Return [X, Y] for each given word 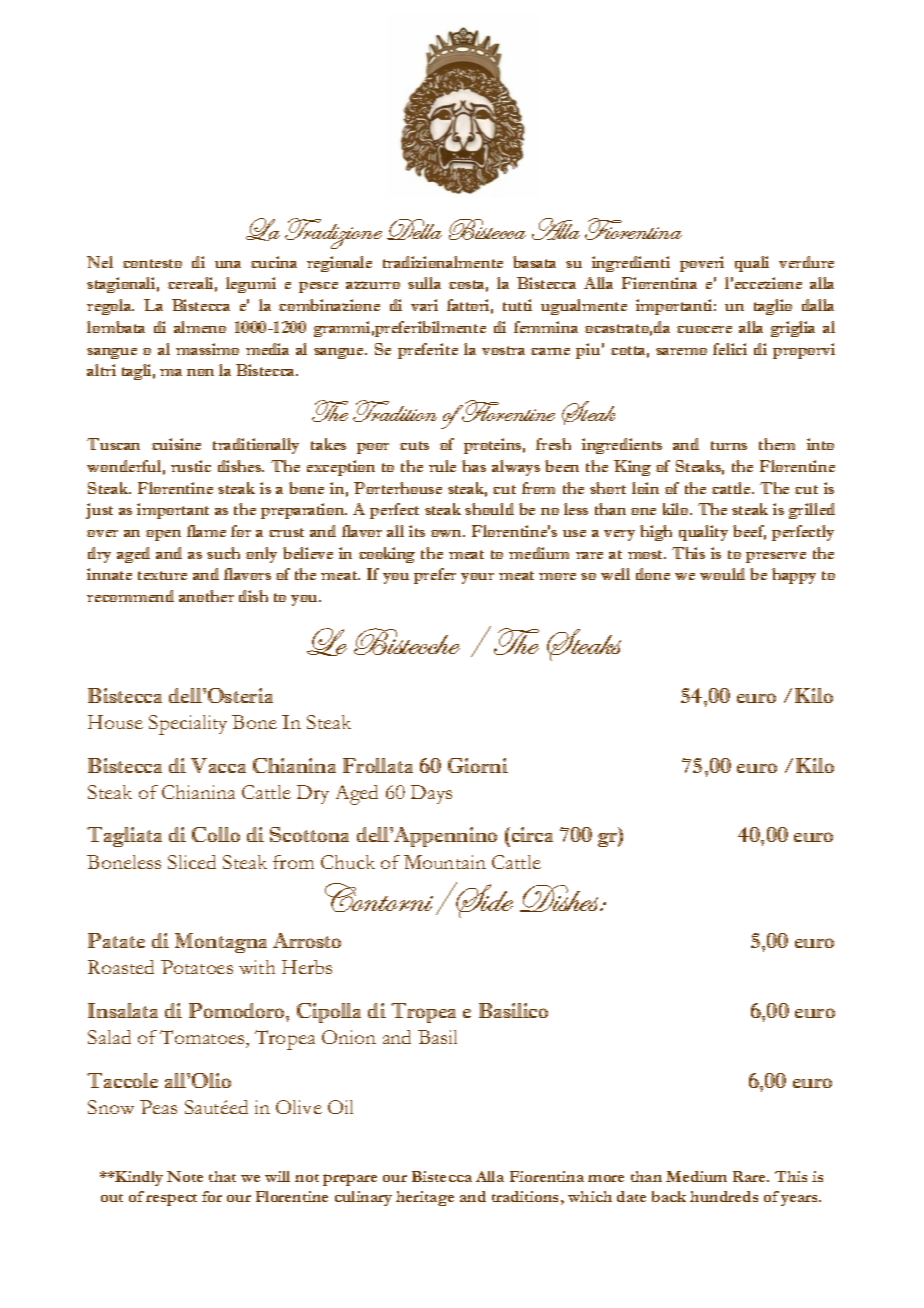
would [722, 574]
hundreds [724, 1196]
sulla [424, 283]
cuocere [704, 329]
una [228, 264]
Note [185, 1176]
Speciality [188, 725]
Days [431, 794]
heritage [425, 1198]
